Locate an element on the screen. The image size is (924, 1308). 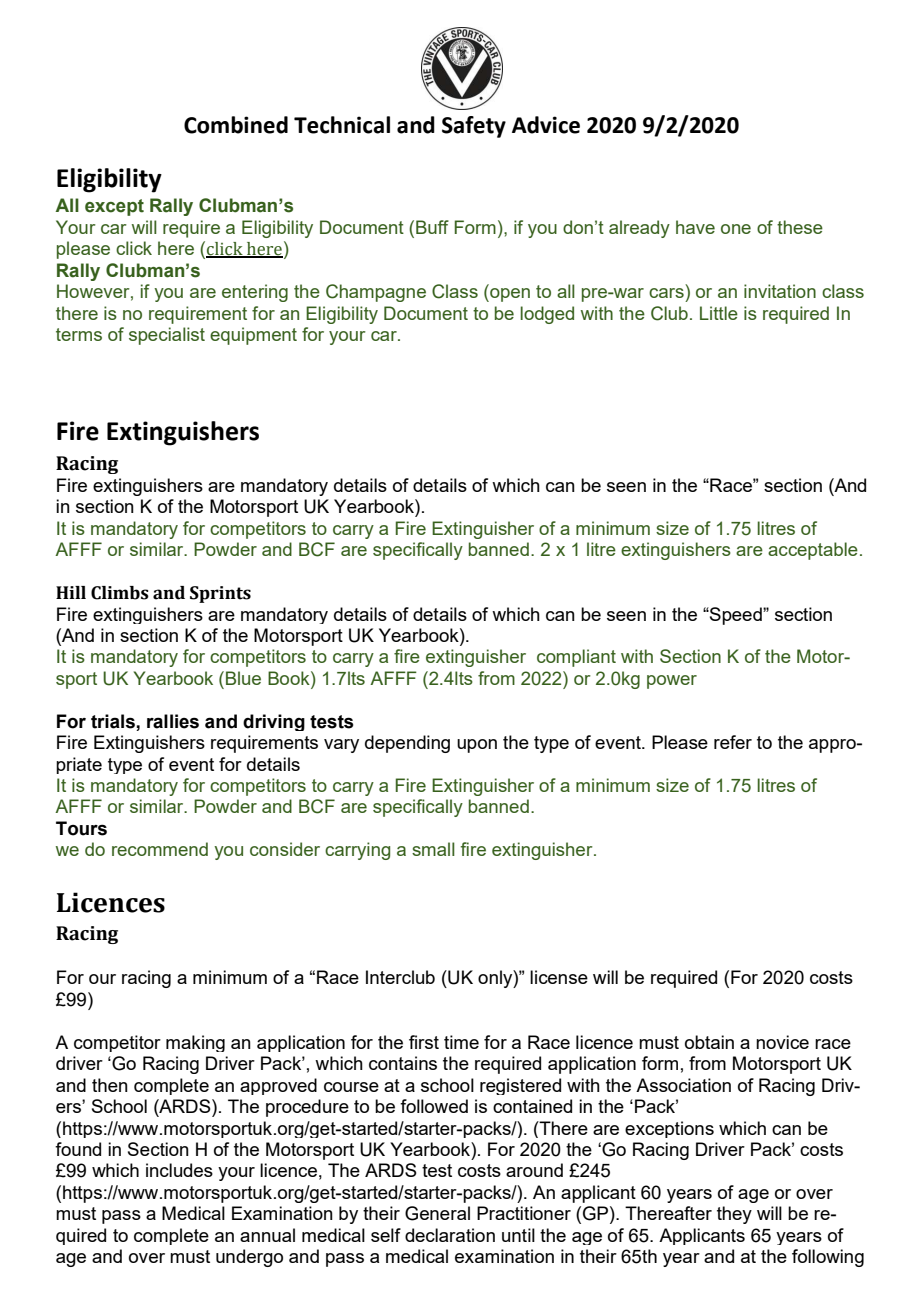
includes is located at coordinates (179, 1170).
